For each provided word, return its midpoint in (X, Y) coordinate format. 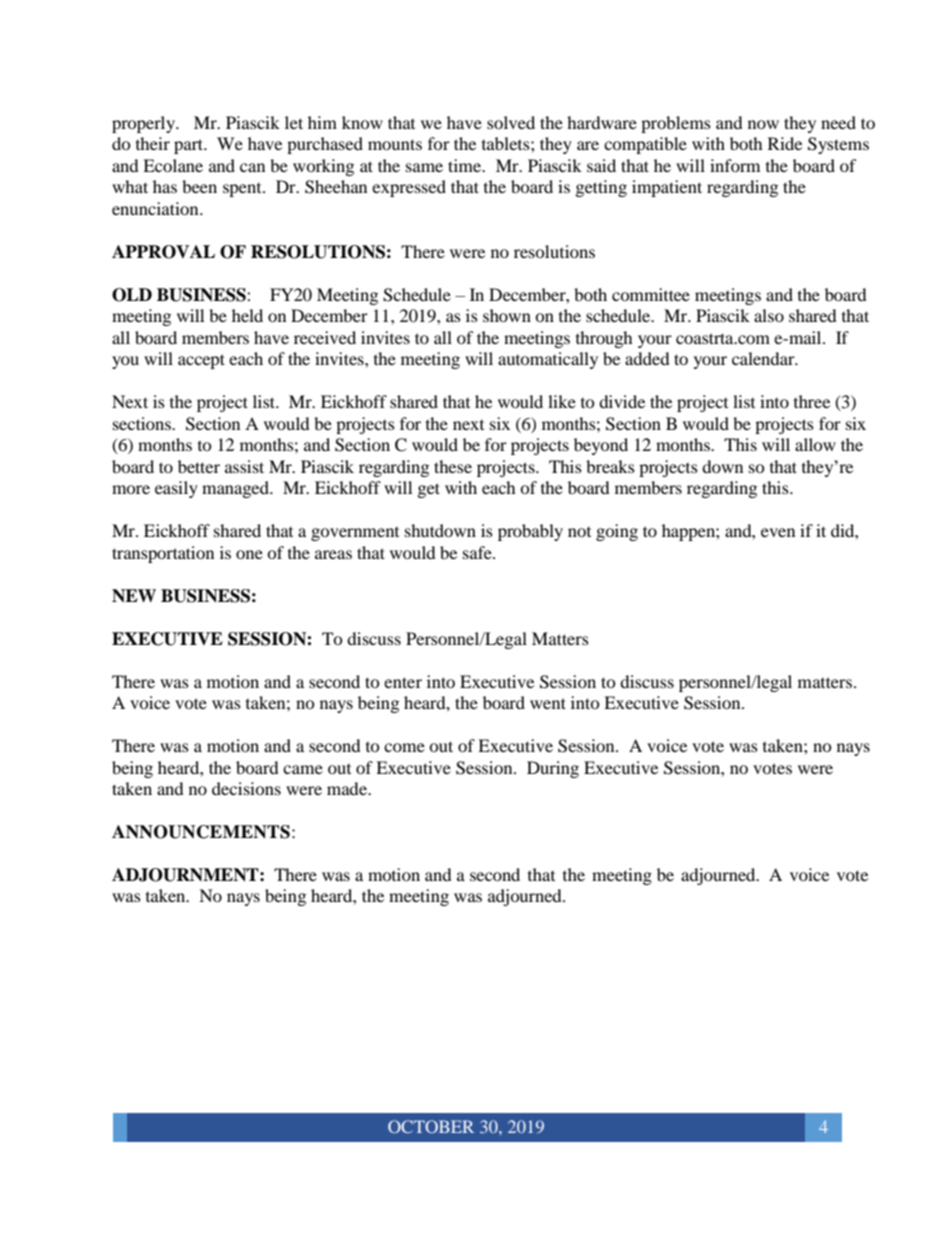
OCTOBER (431, 1126)
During (553, 769)
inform (735, 165)
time (466, 165)
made (348, 788)
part (190, 146)
